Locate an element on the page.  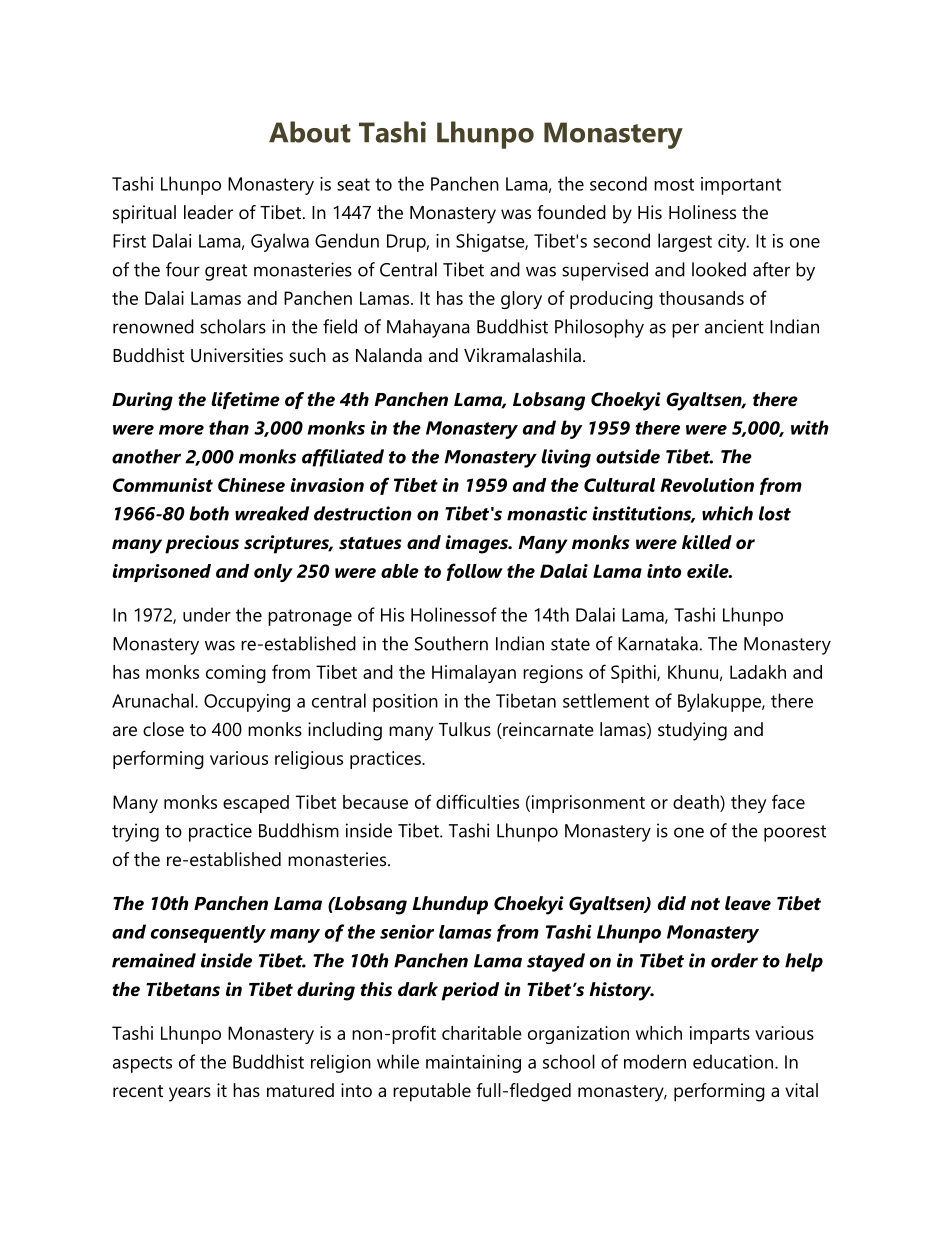
maintaining is located at coordinates (473, 1064).
